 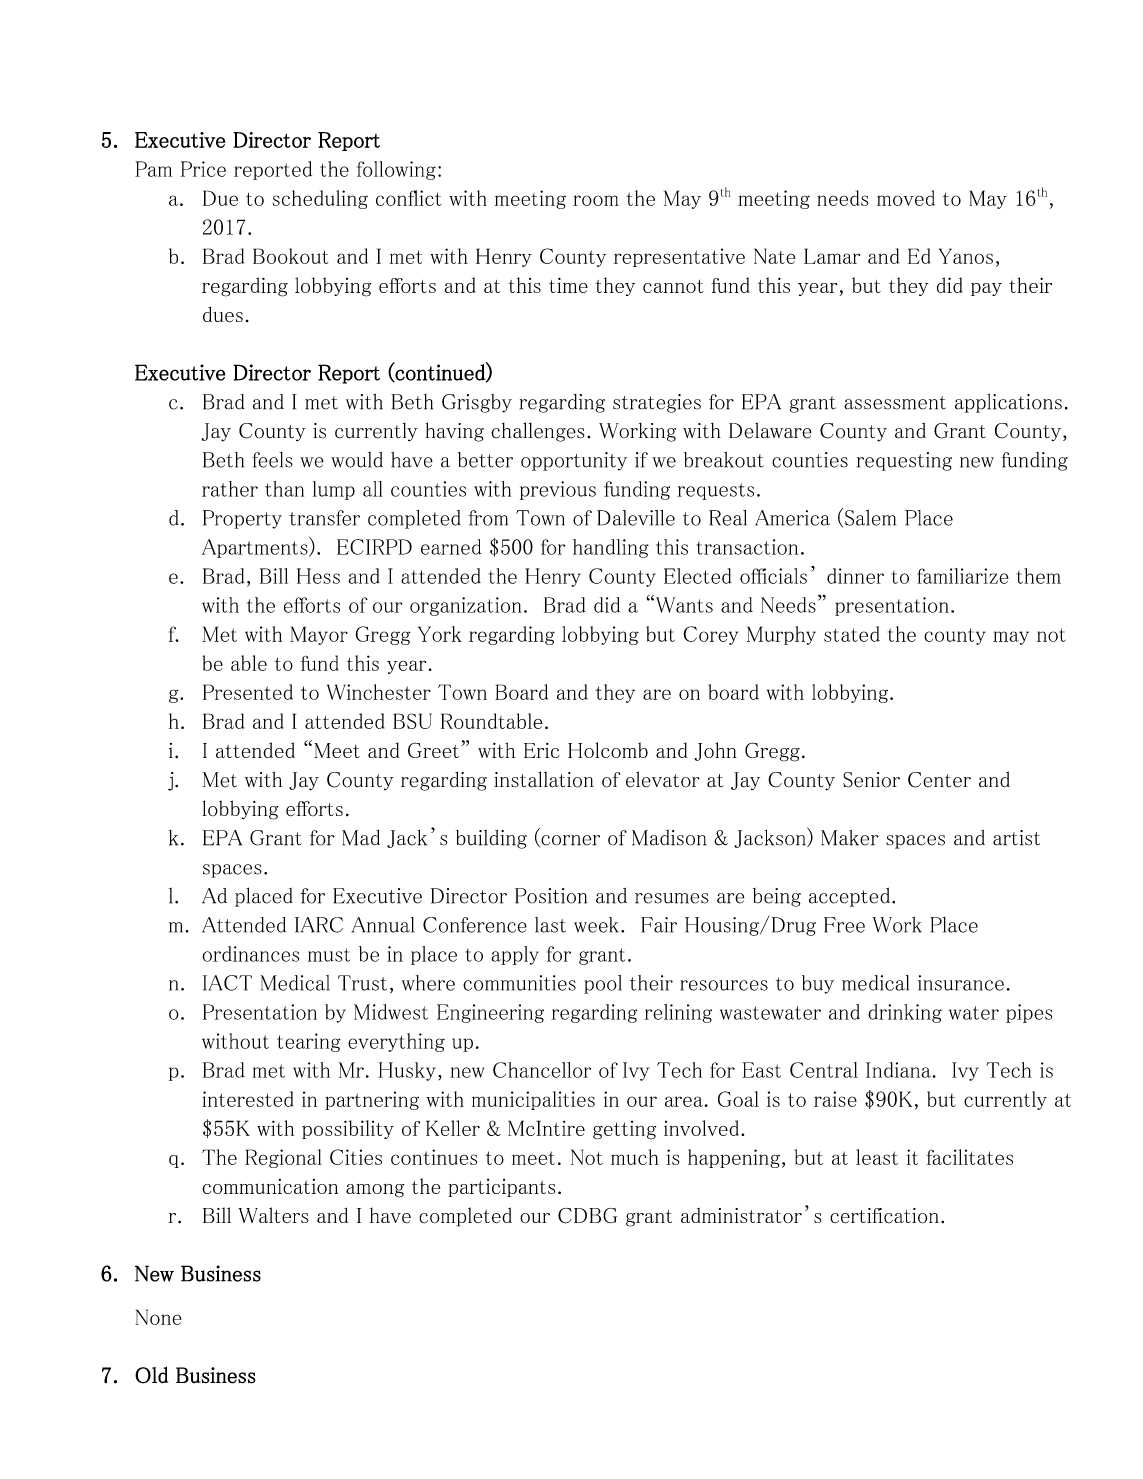 I want to click on certification, so click(x=884, y=1216).
